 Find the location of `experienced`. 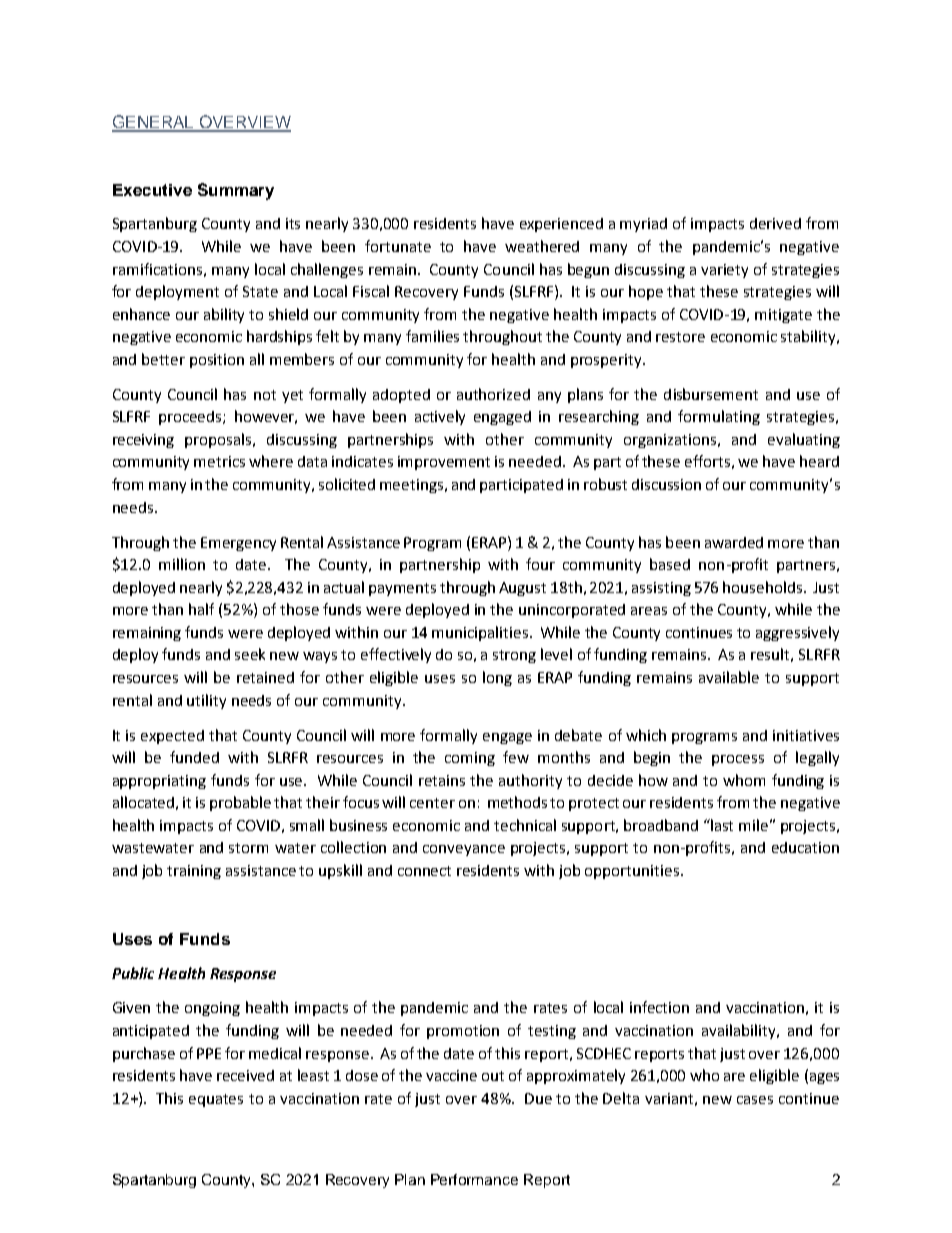

experienced is located at coordinates (561, 225).
